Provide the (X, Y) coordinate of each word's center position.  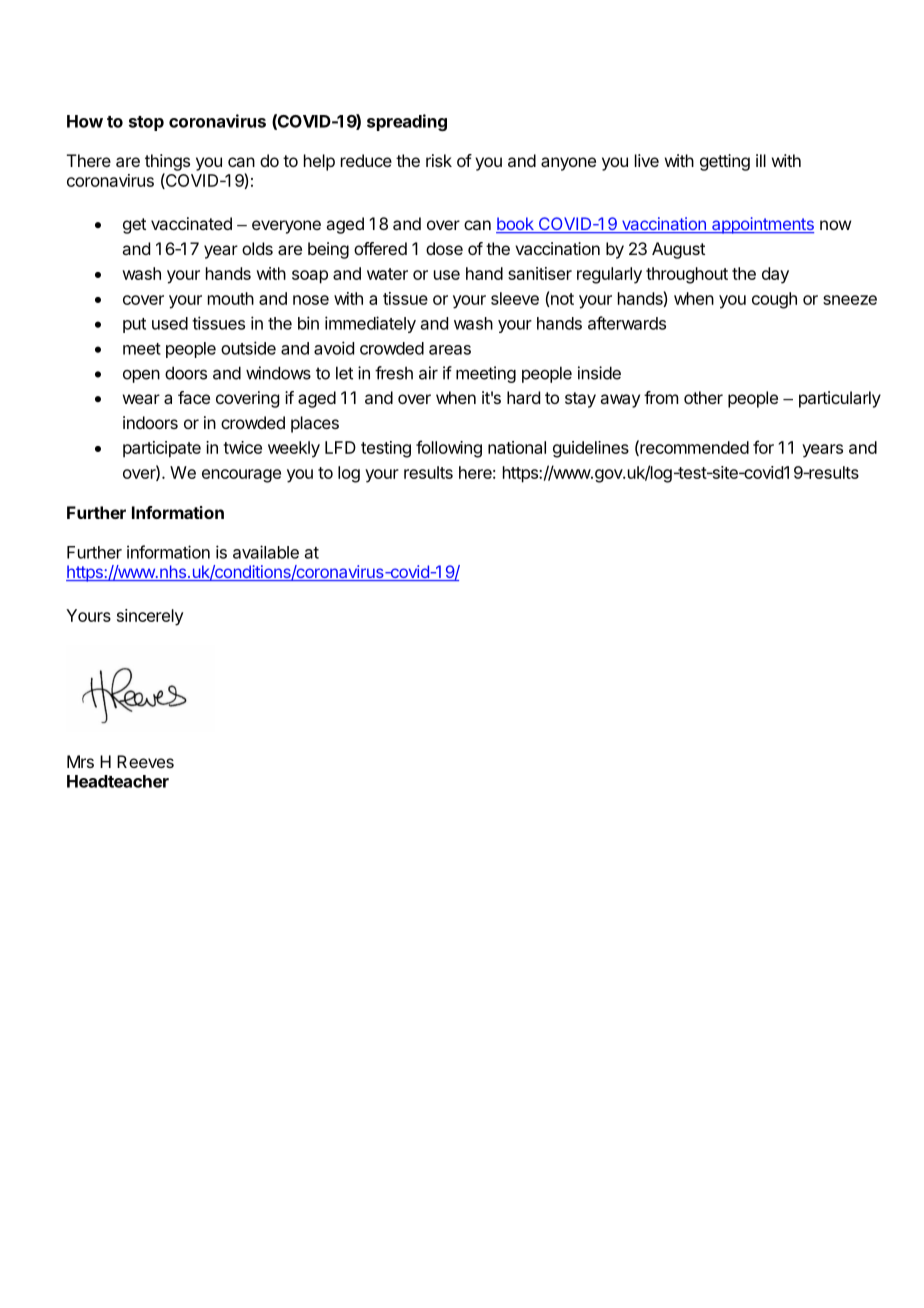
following (449, 449)
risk (439, 160)
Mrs (80, 761)
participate (162, 449)
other (703, 397)
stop (146, 123)
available (266, 552)
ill (761, 160)
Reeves (145, 761)
